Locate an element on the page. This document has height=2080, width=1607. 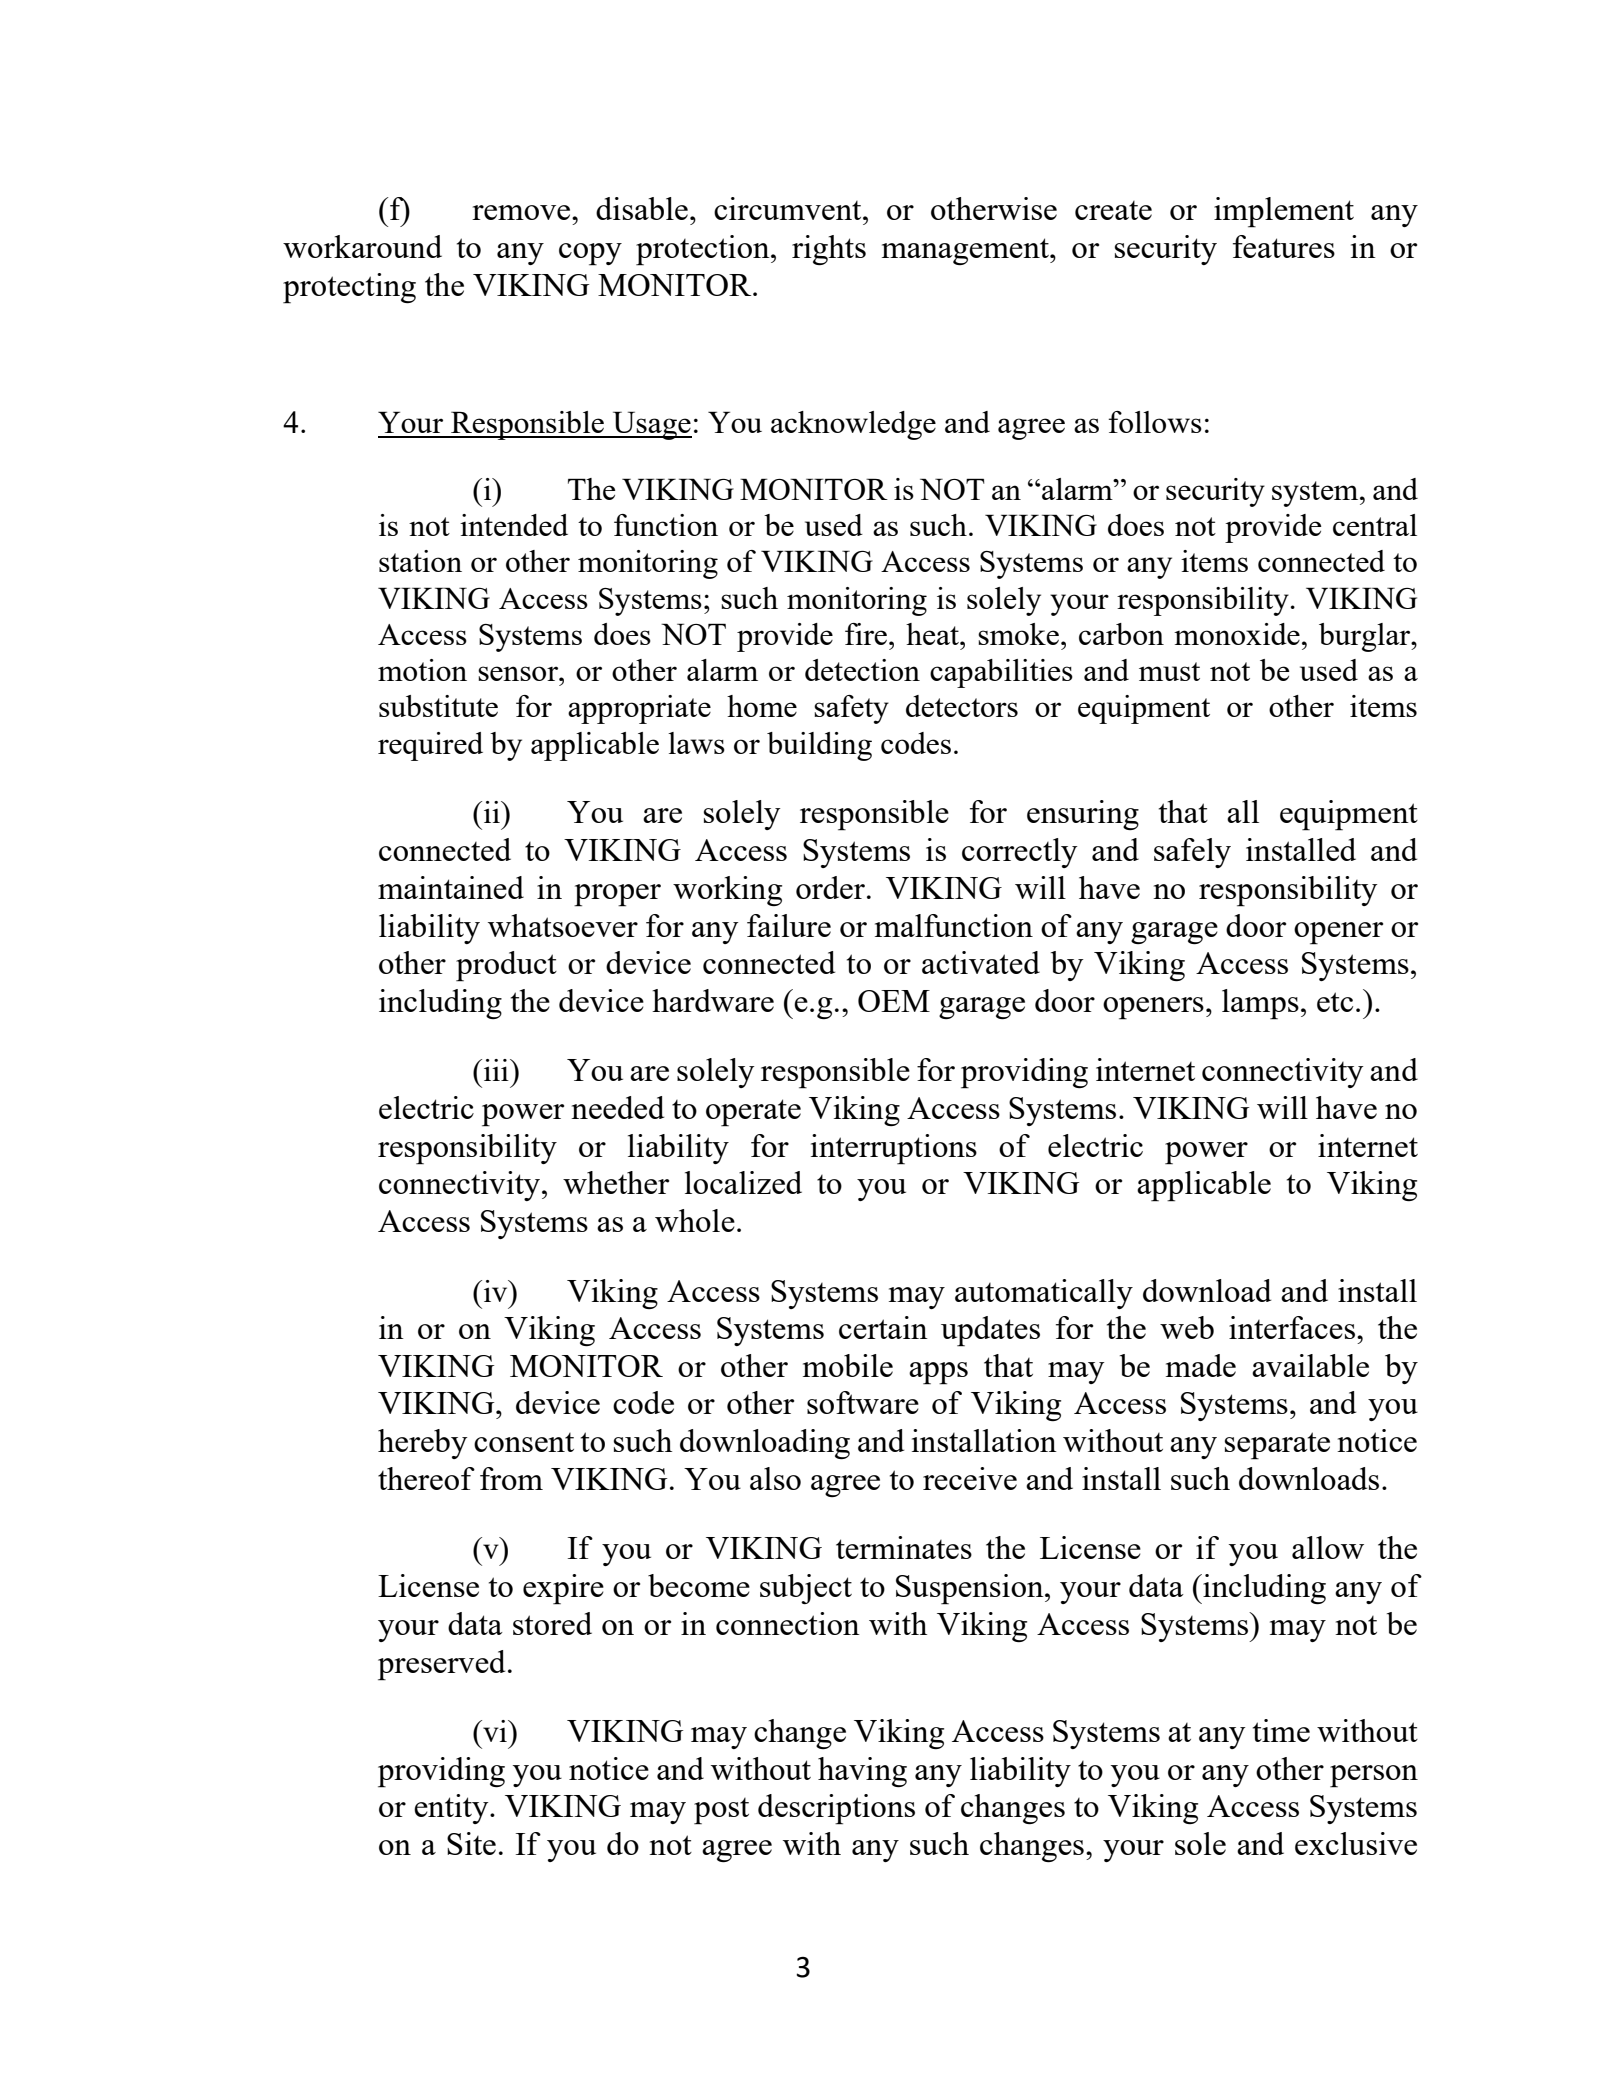
entity is located at coordinates (452, 1809).
